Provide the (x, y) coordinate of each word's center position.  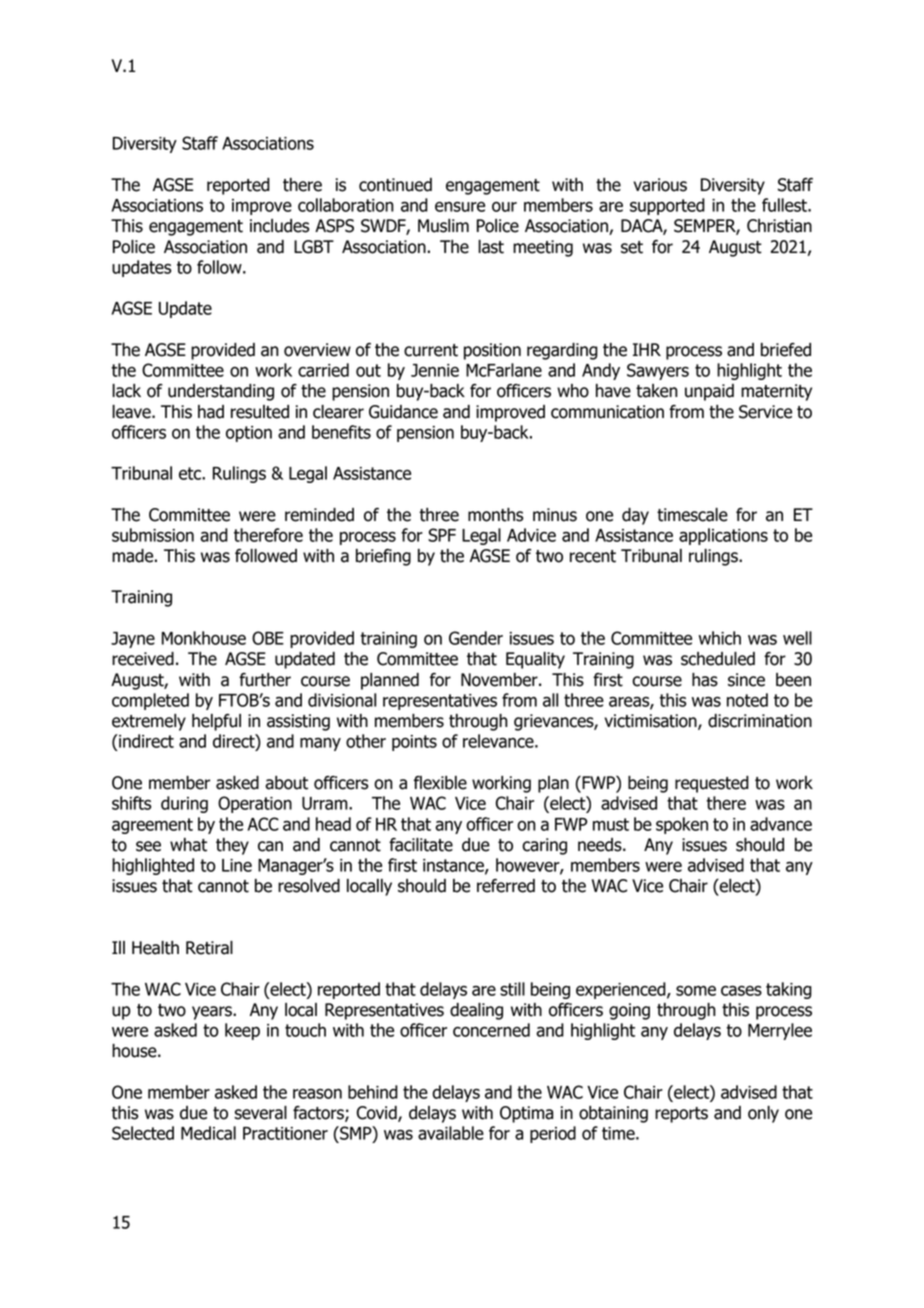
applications (723, 536)
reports (681, 1115)
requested (712, 784)
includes (279, 226)
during (184, 804)
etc (191, 473)
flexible (440, 783)
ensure (460, 206)
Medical (208, 1133)
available (451, 1133)
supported (667, 206)
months (495, 515)
